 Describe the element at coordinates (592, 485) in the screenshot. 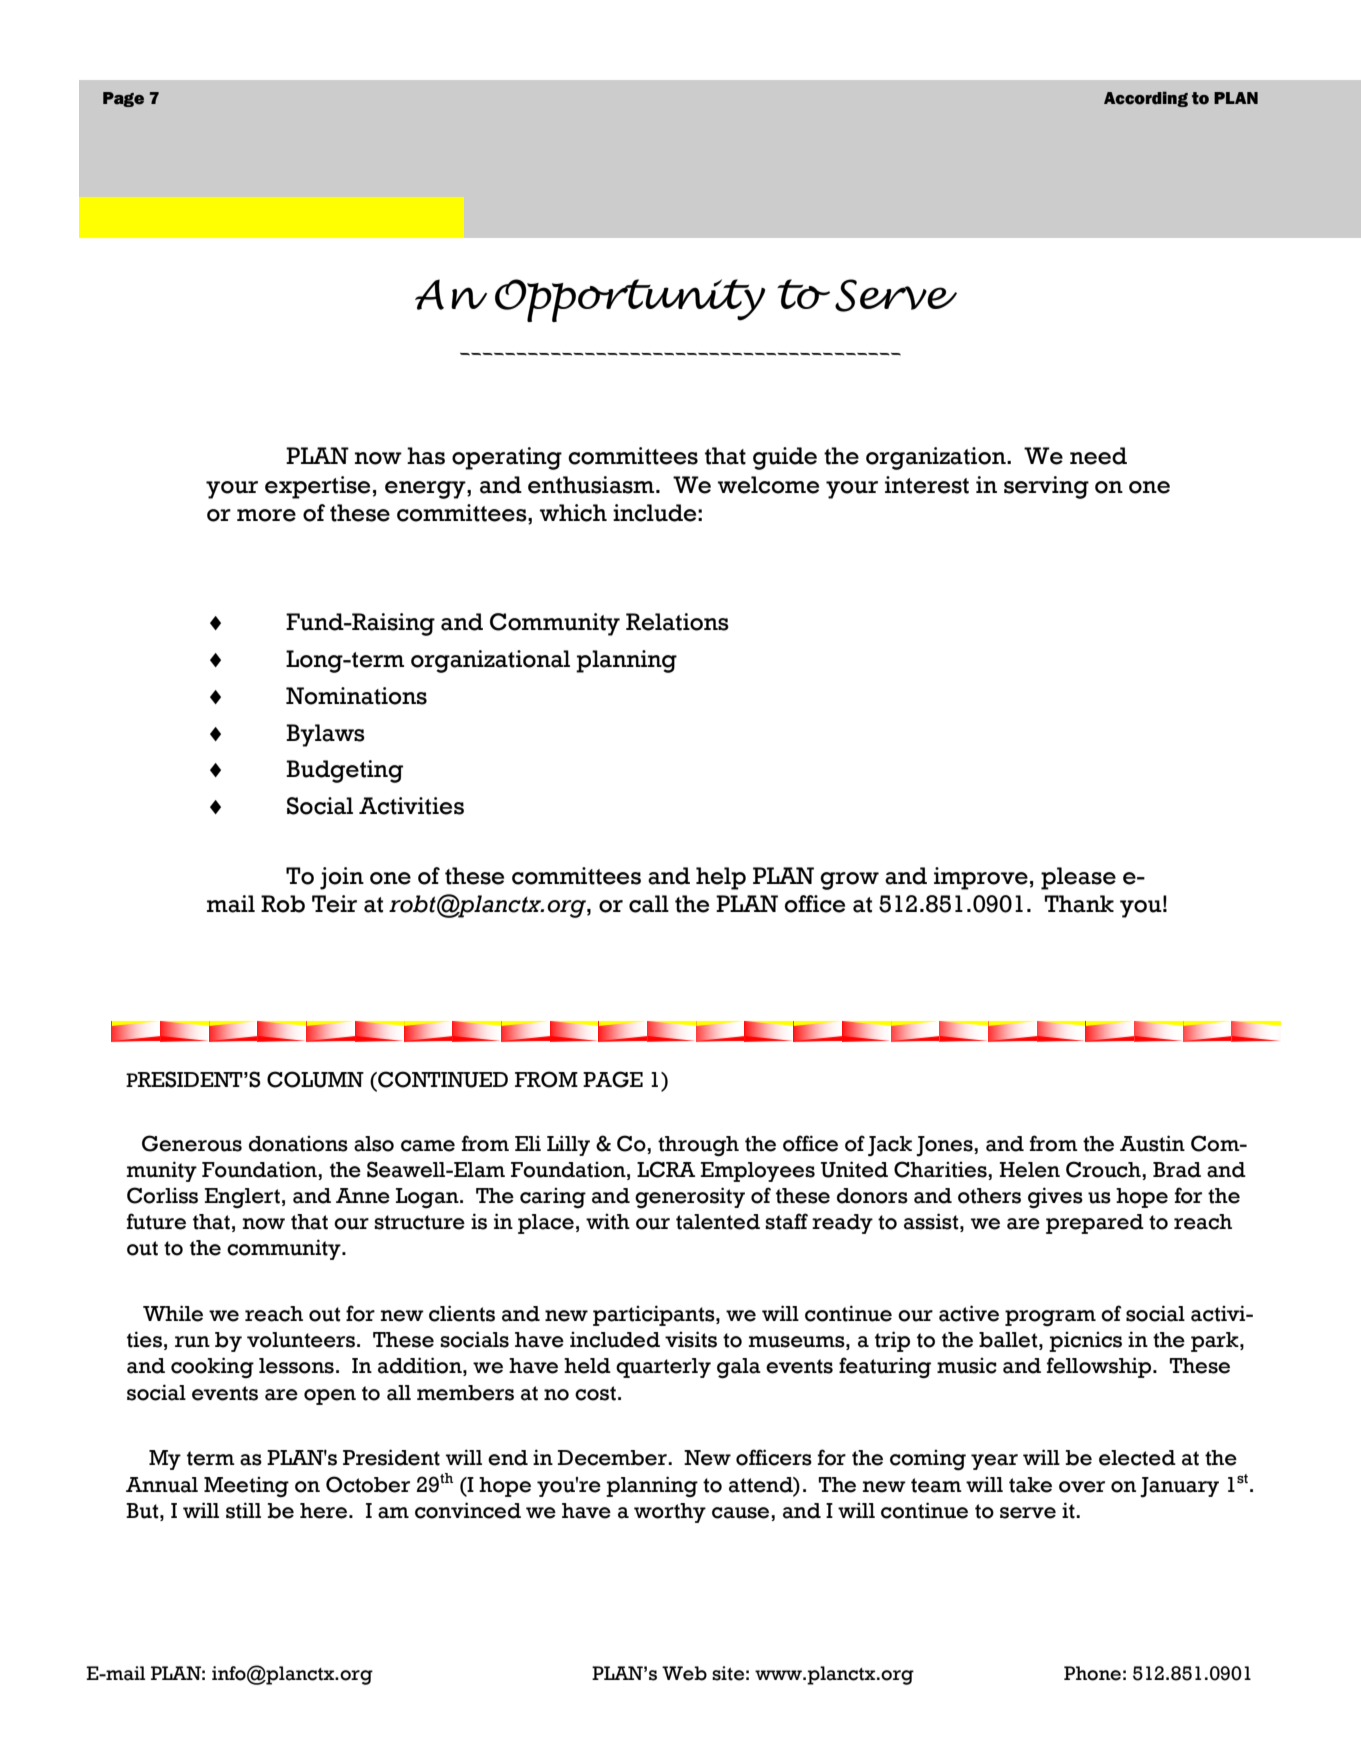

I see `enthusiasm` at that location.
